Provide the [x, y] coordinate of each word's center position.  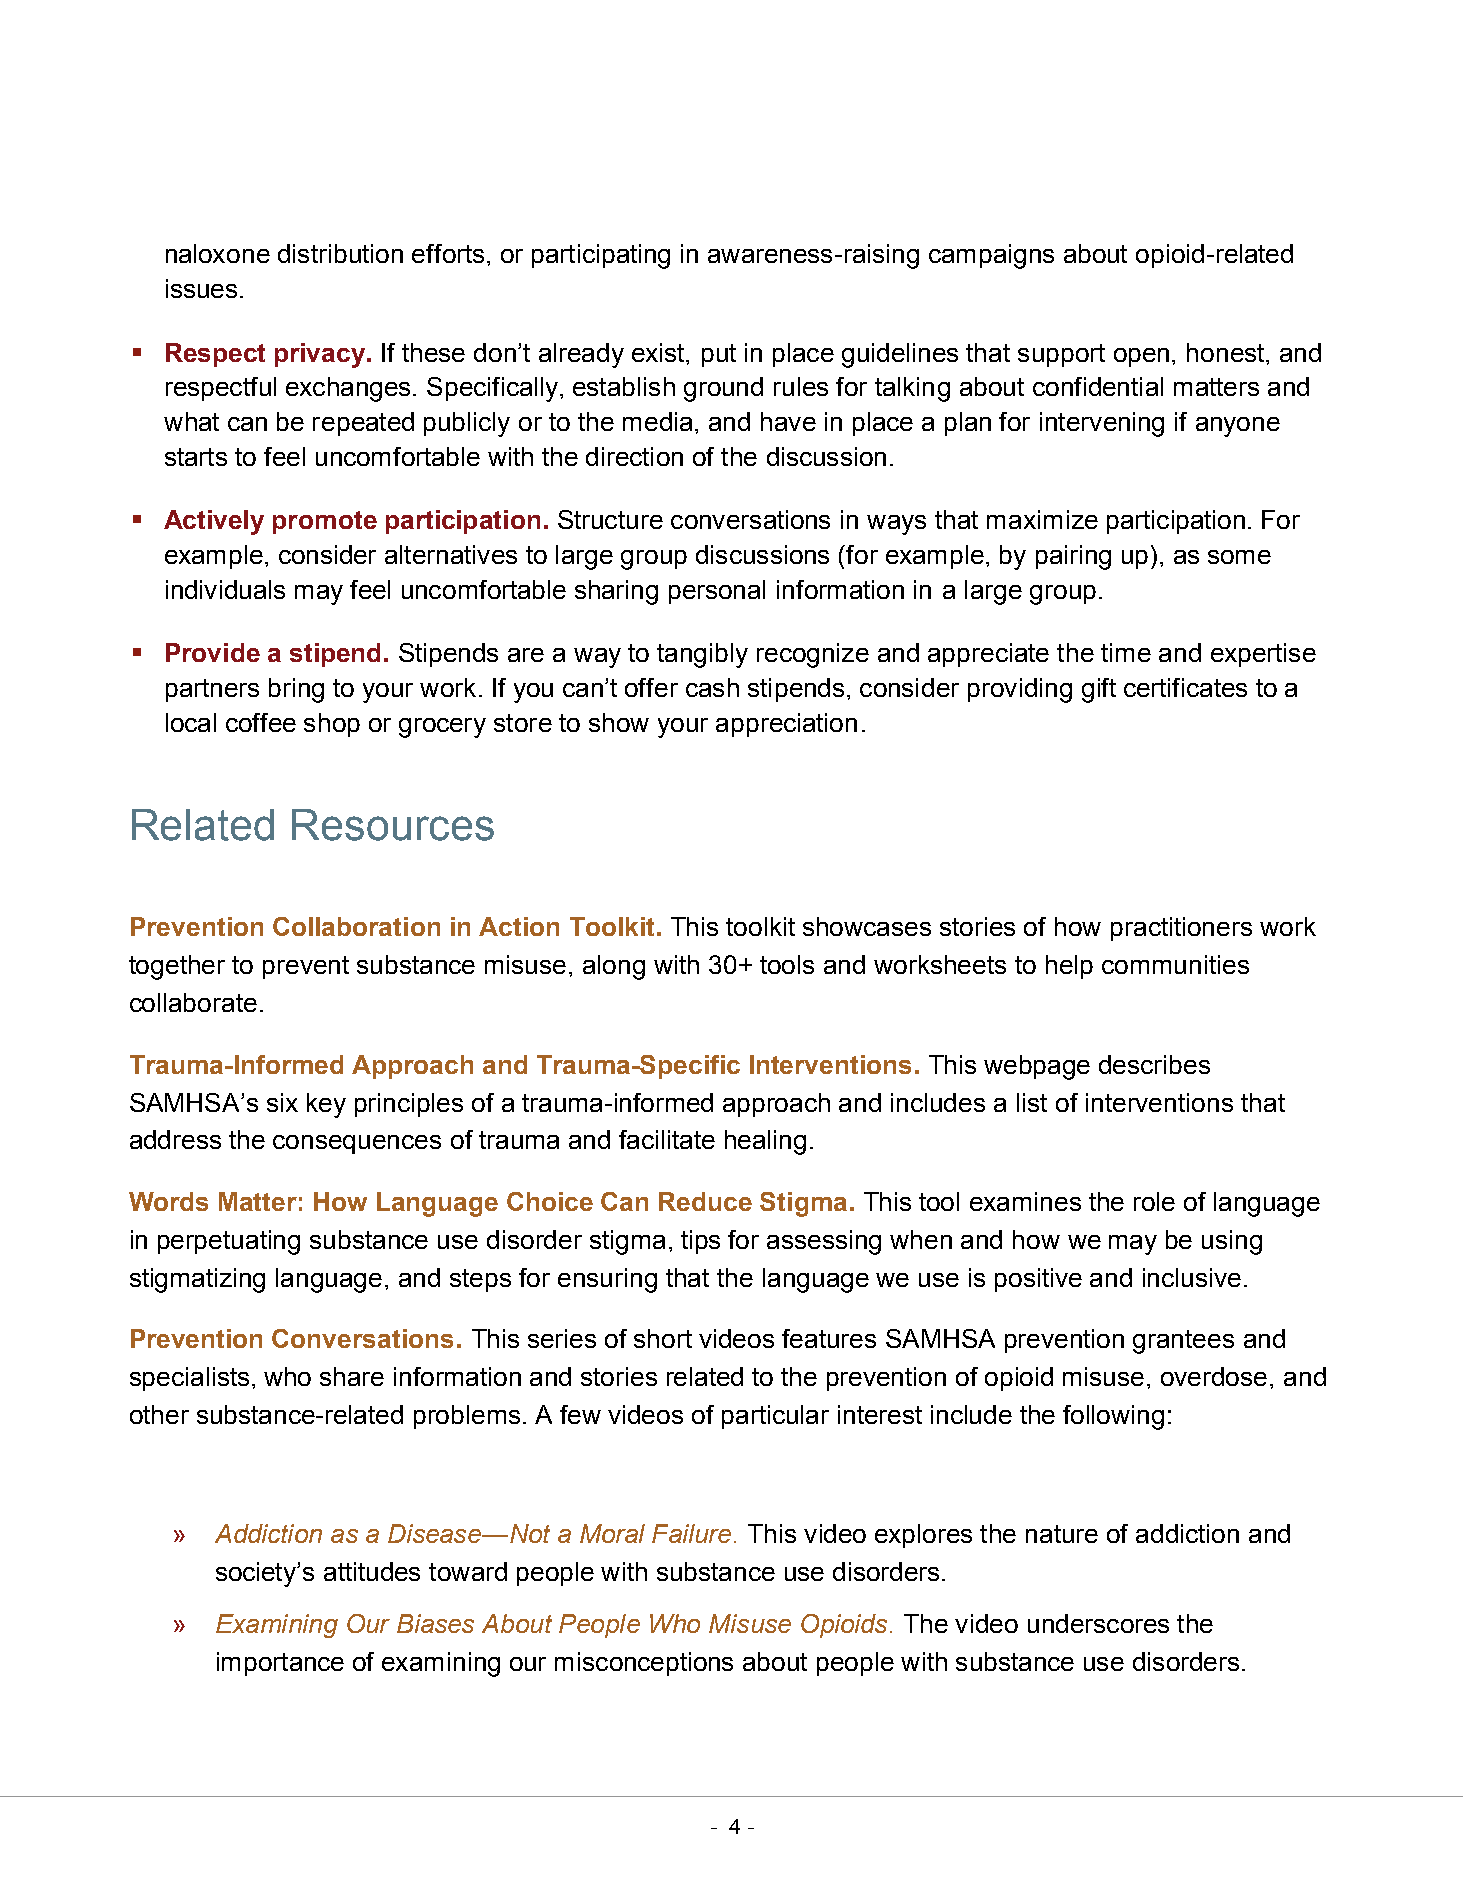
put [719, 355]
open [1141, 357]
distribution [340, 253]
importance [280, 1664]
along [614, 967]
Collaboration [356, 926]
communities [1175, 964]
